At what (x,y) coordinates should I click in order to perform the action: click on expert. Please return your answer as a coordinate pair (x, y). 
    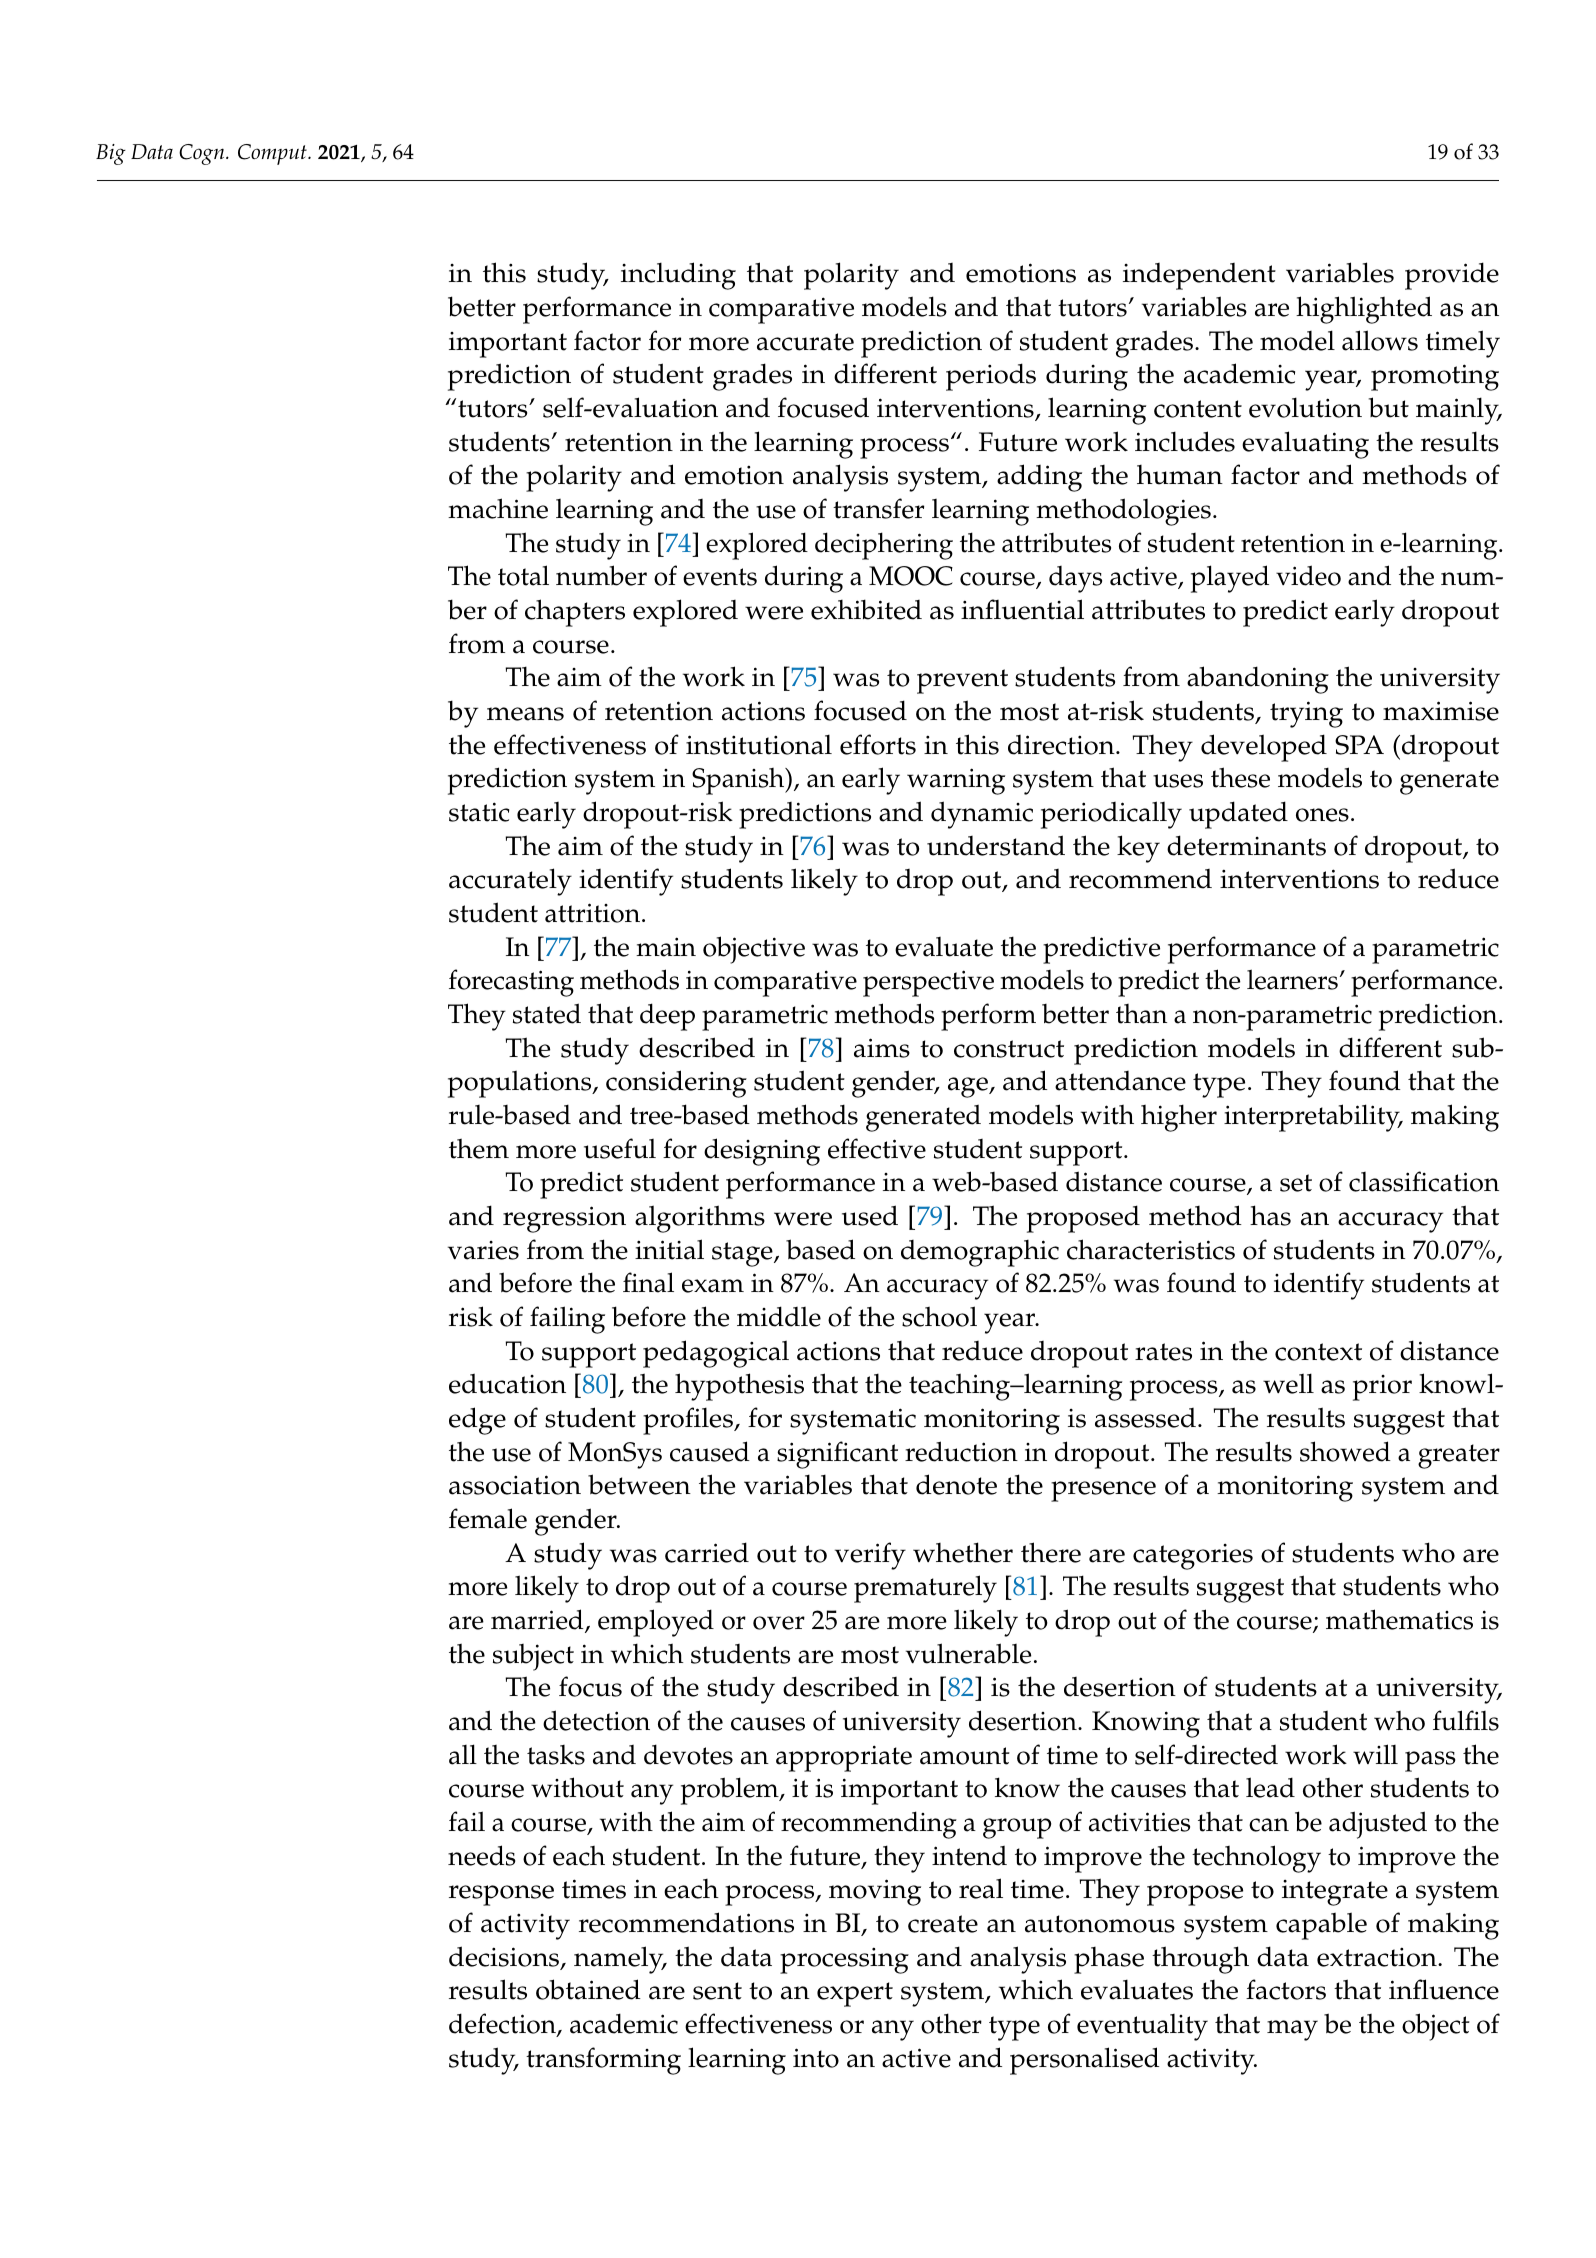
    Looking at the image, I should click on (855, 1994).
